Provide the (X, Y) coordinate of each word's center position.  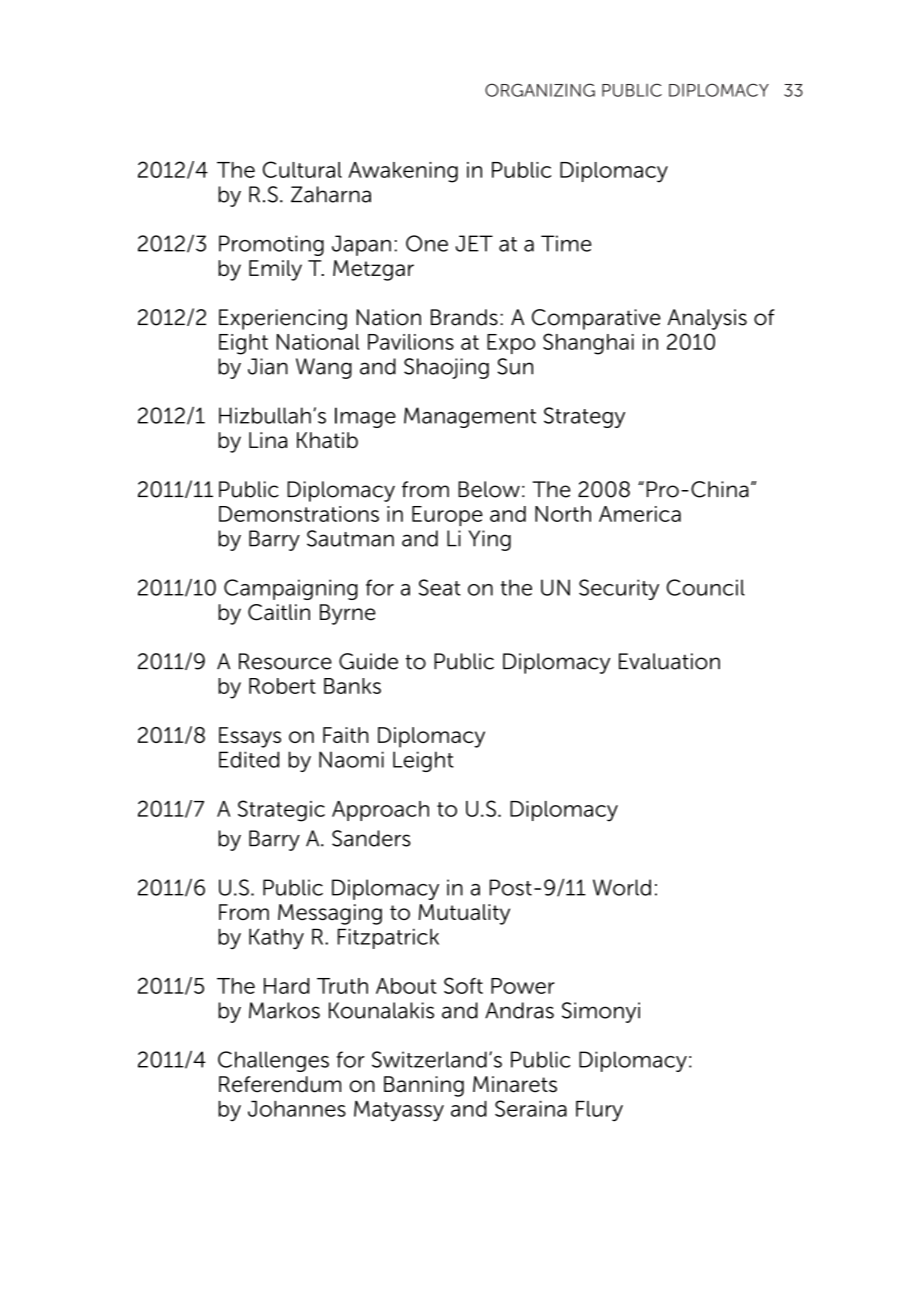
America (640, 514)
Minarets (515, 1084)
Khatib (327, 440)
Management (470, 417)
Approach (380, 811)
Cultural (302, 169)
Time (566, 243)
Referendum (280, 1084)
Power (523, 986)
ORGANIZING (540, 90)
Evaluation (669, 661)
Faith (345, 735)
